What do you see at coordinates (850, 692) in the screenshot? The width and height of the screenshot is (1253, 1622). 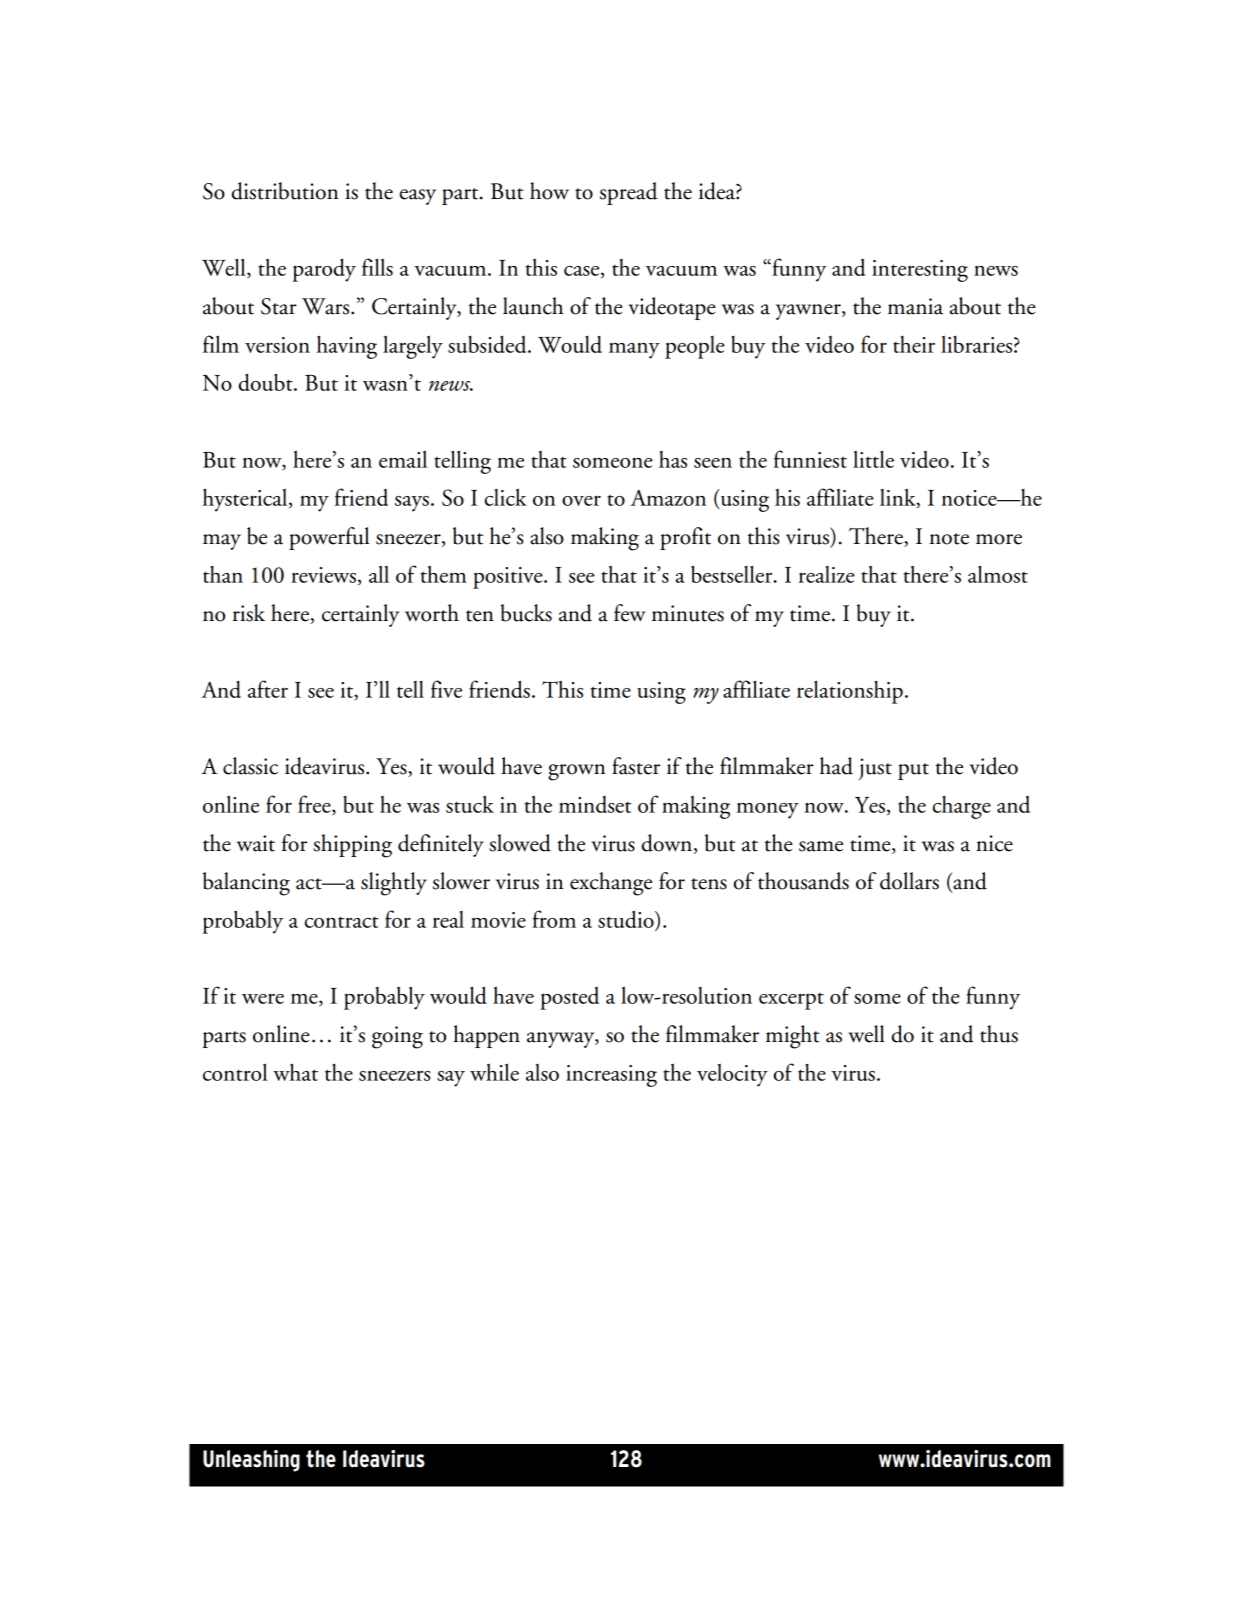 I see `relationship` at bounding box center [850, 692].
